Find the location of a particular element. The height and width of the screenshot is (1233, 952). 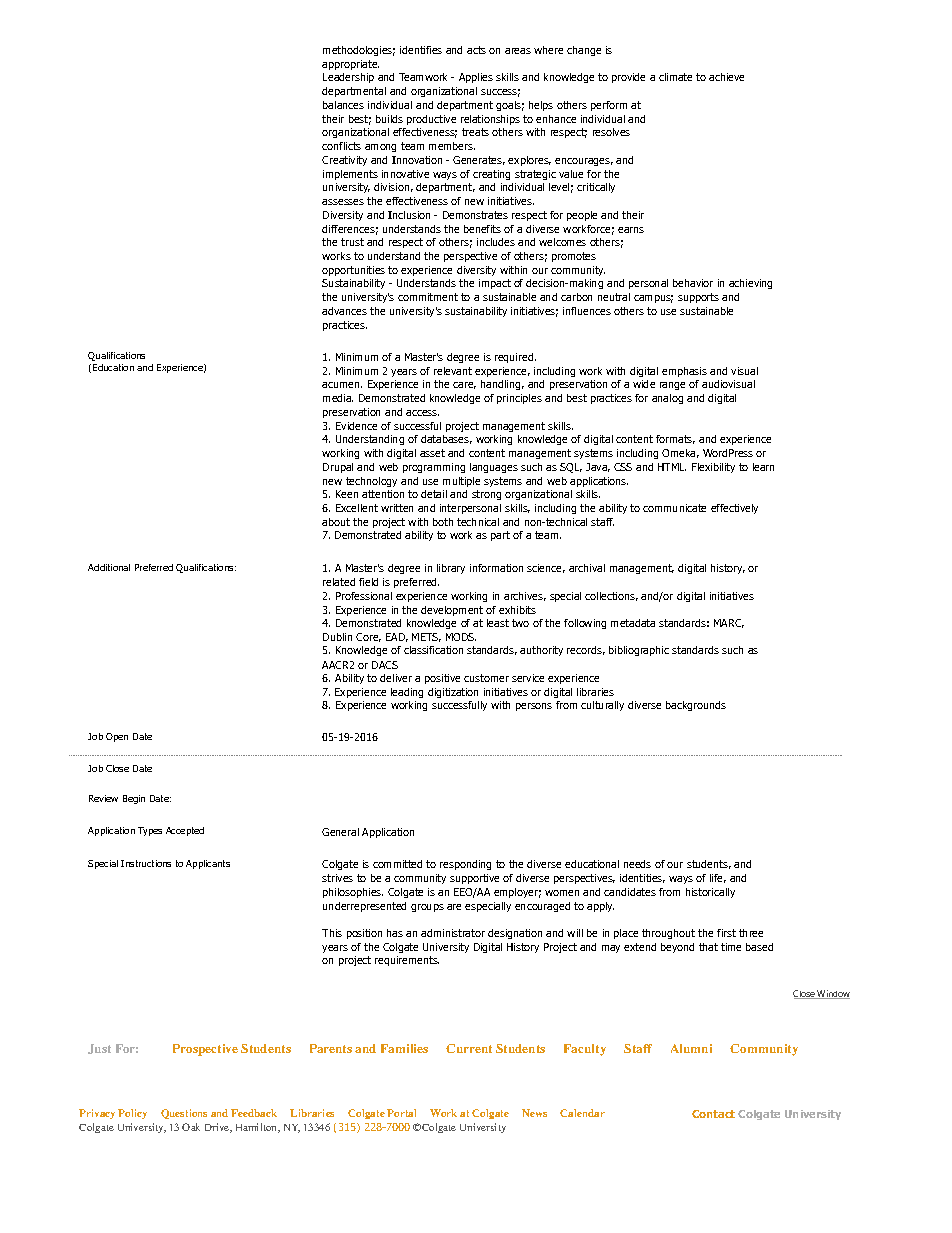

backgrounds is located at coordinates (696, 706).
